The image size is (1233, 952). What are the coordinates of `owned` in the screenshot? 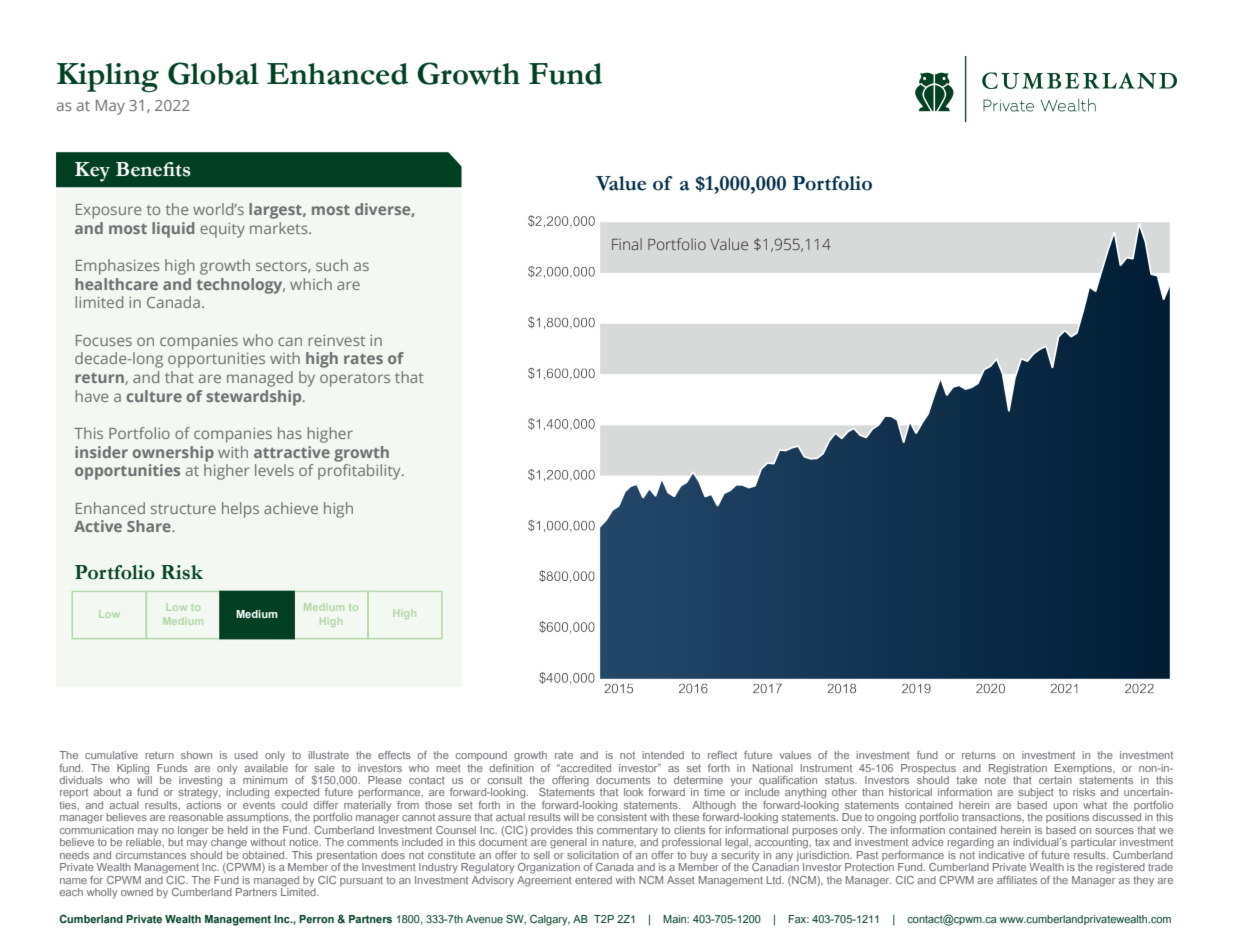 It's located at (137, 892).
